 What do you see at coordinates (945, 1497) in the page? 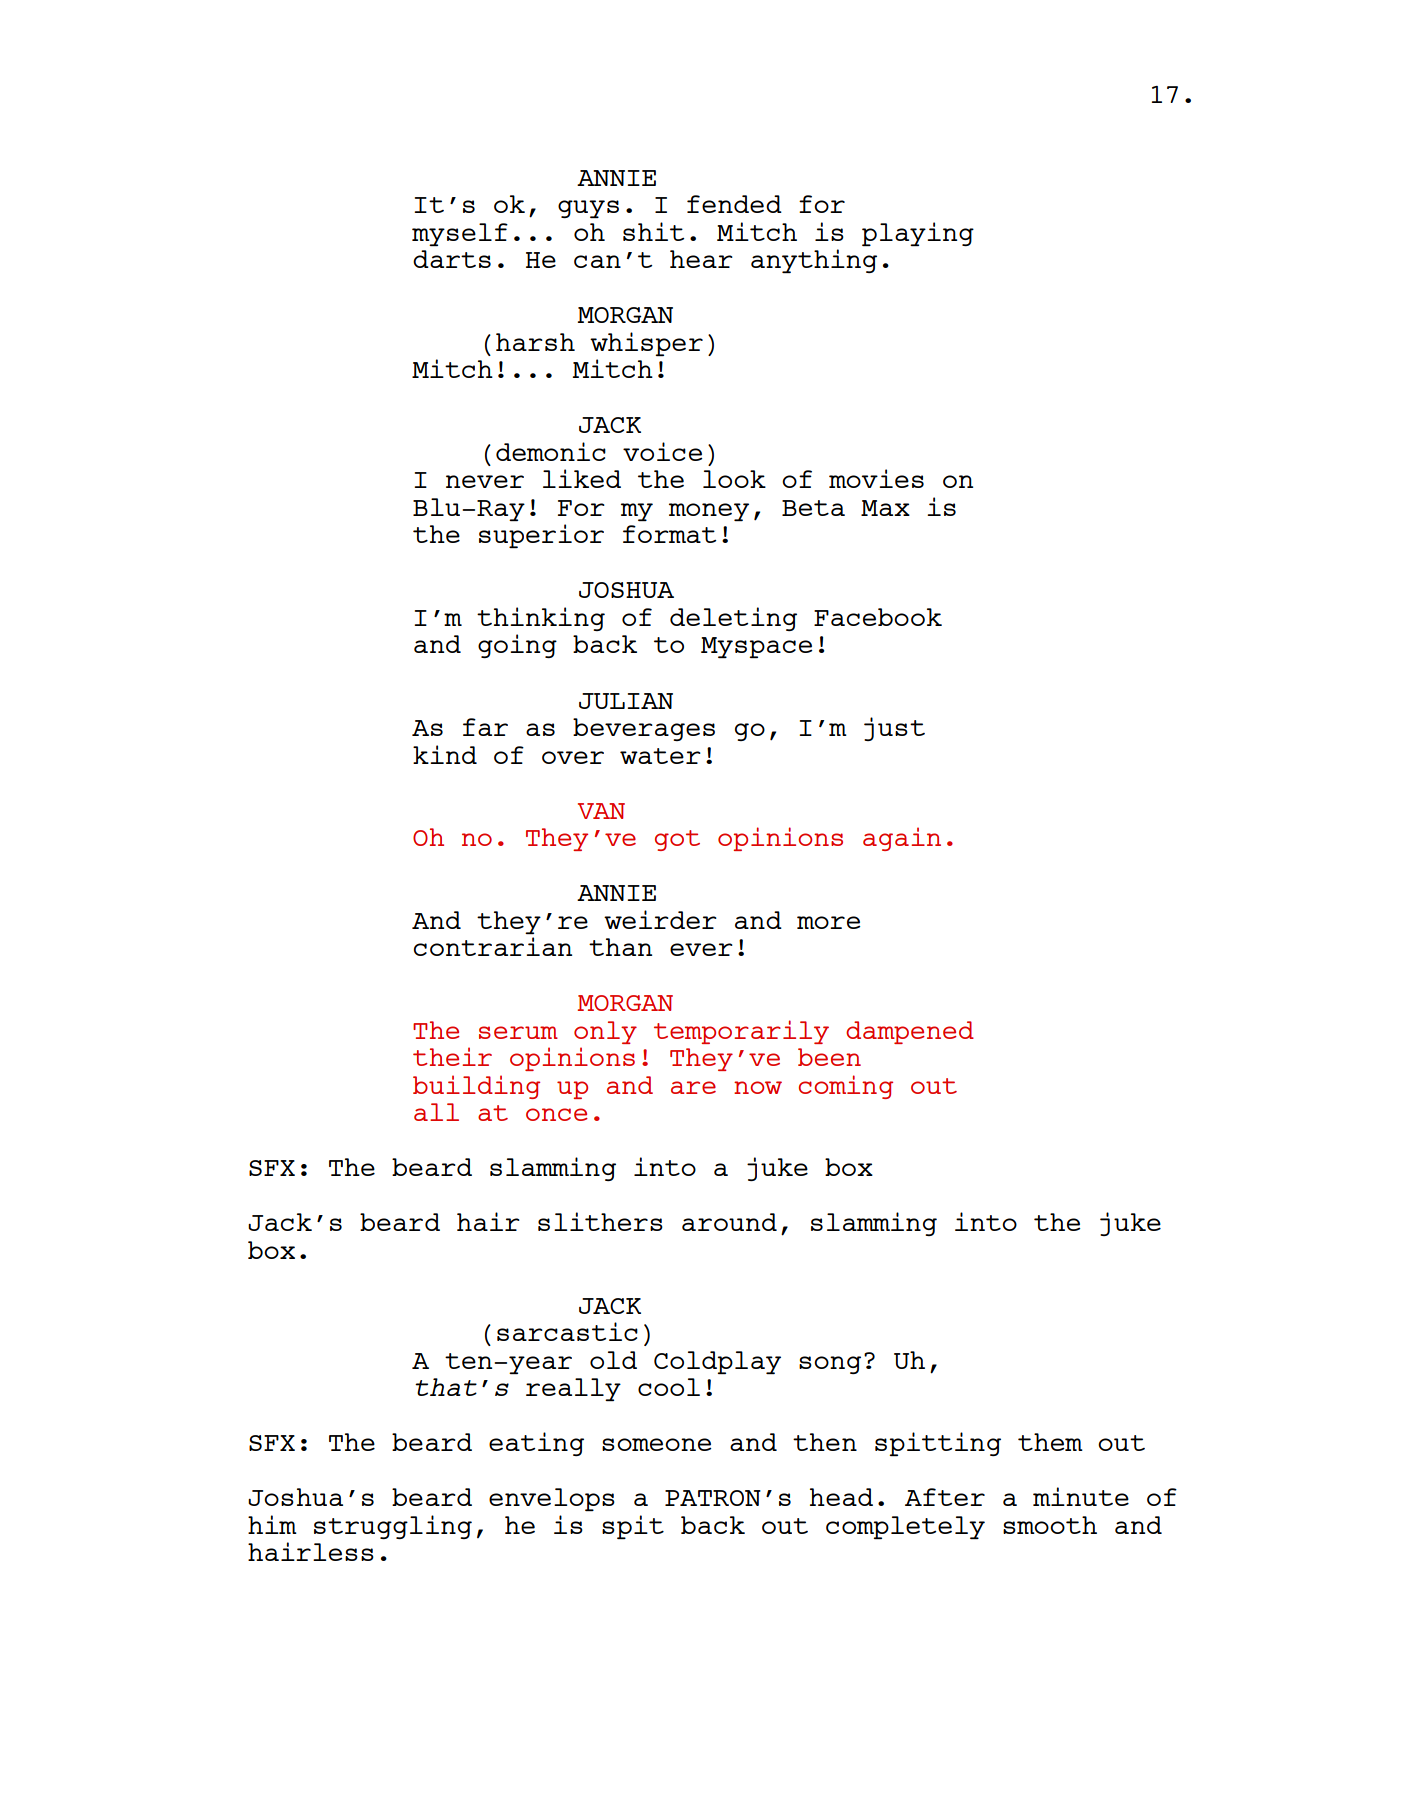
I see `After` at bounding box center [945, 1497].
